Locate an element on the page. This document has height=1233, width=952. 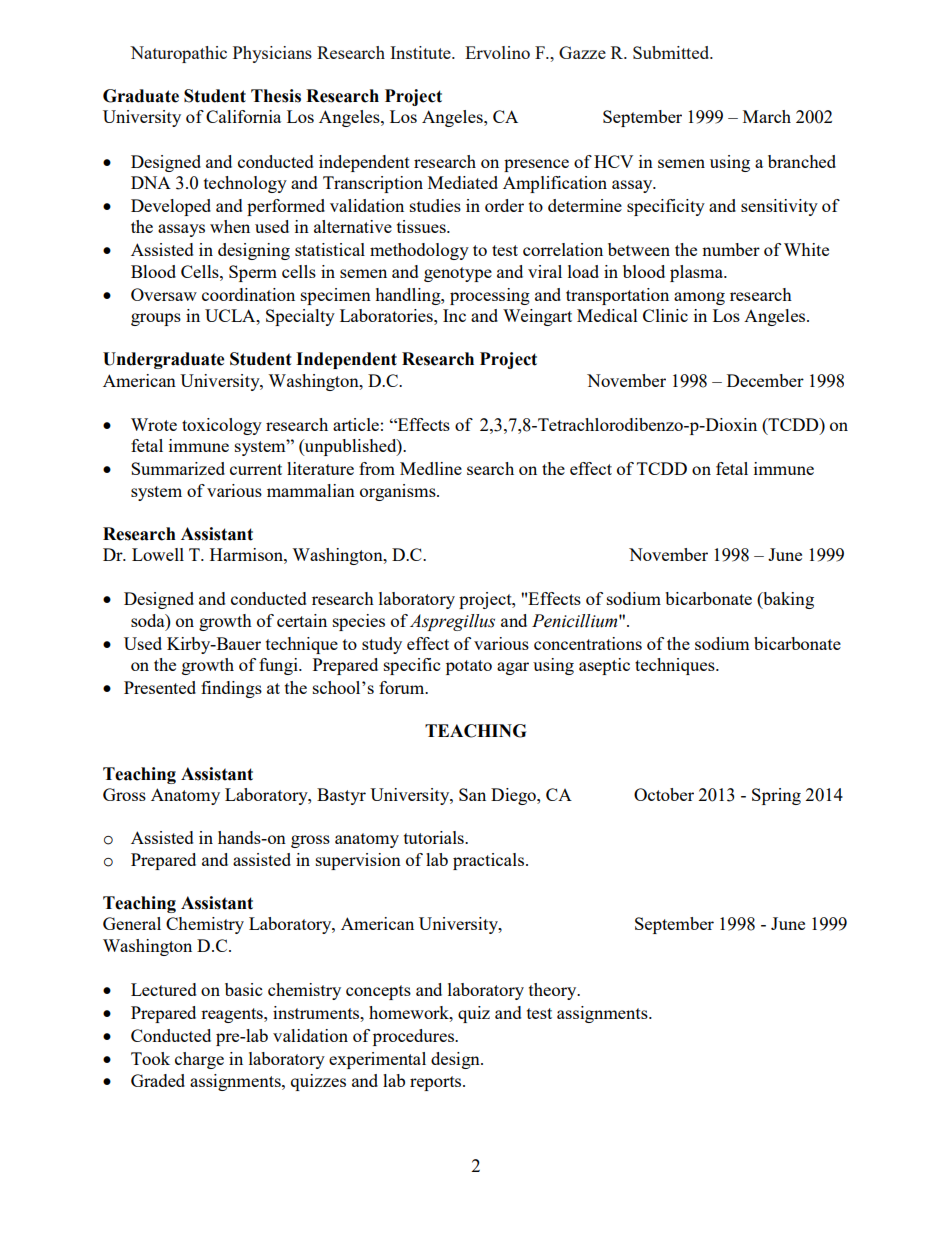
Lowell is located at coordinates (158, 554).
